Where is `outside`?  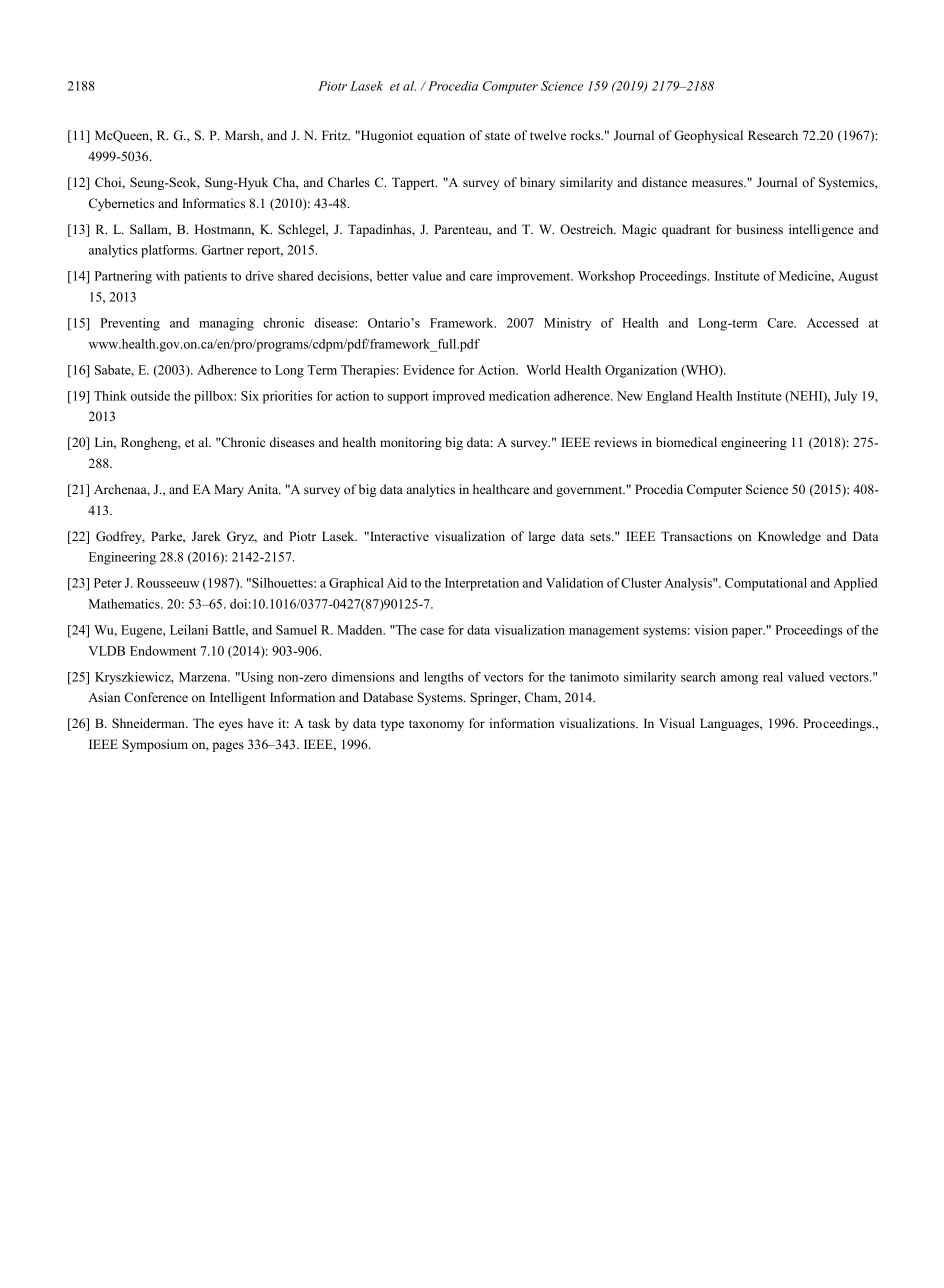
outside is located at coordinates (150, 396).
